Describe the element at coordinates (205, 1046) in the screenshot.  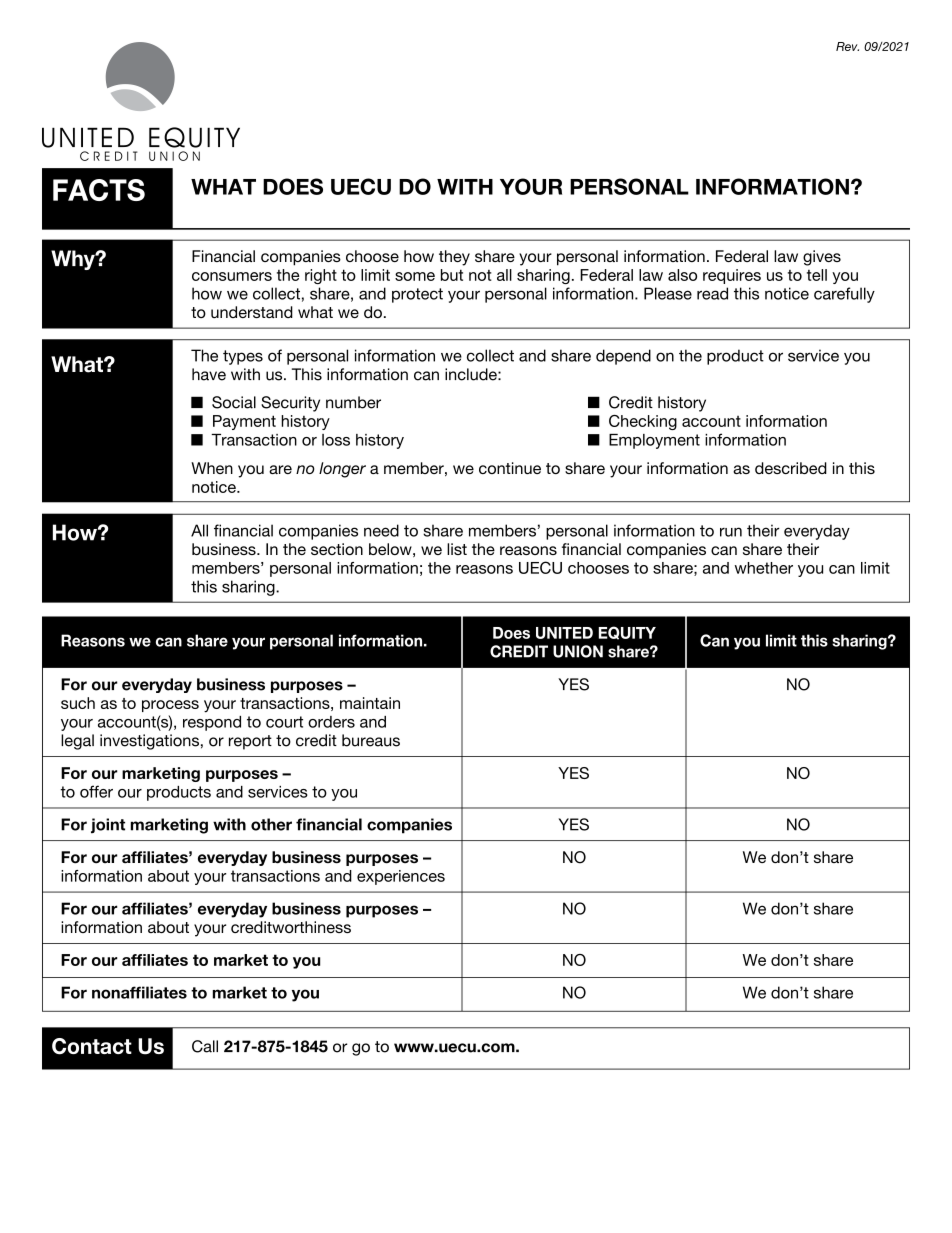
I see `Call` at that location.
